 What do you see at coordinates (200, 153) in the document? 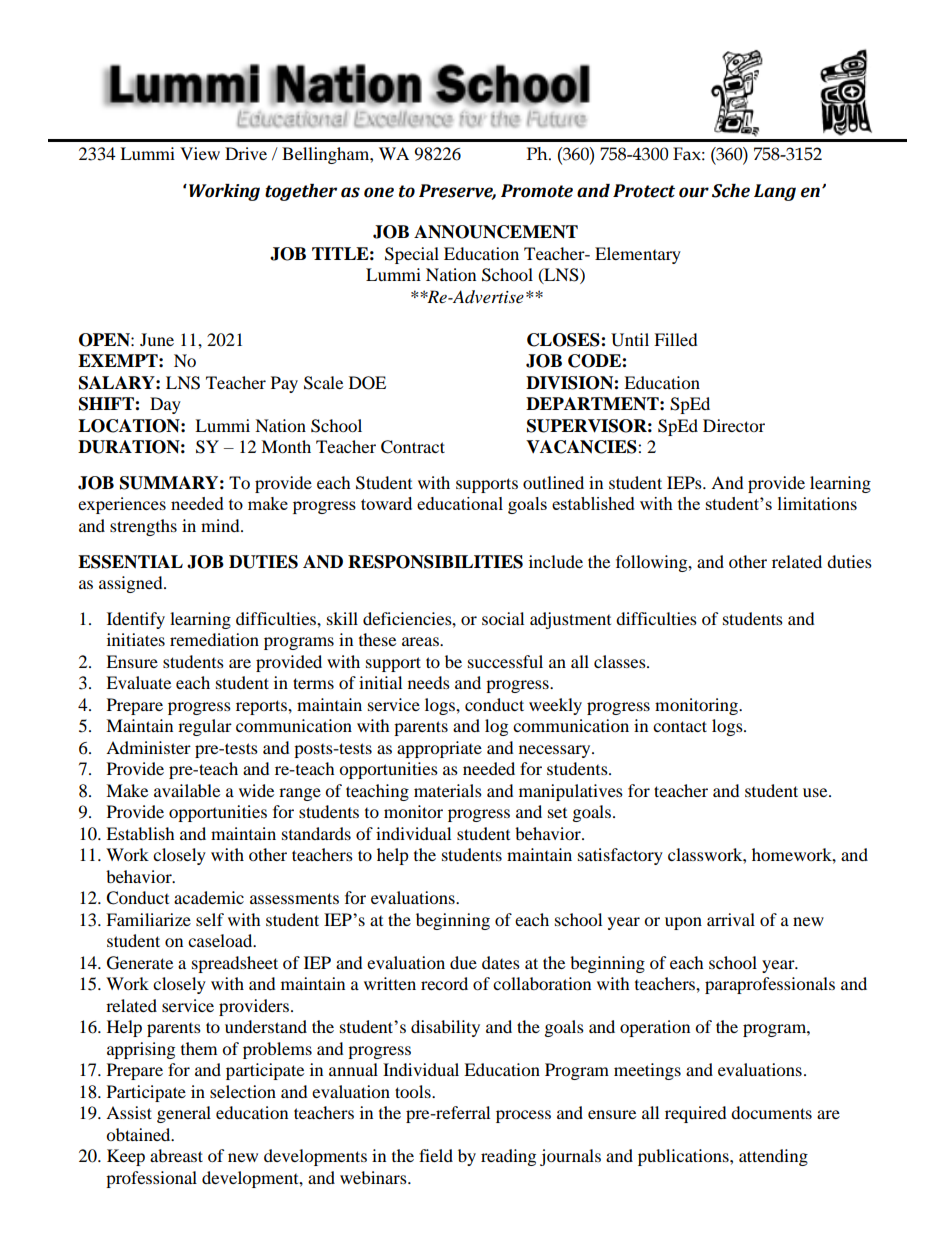
I see `View` at bounding box center [200, 153].
